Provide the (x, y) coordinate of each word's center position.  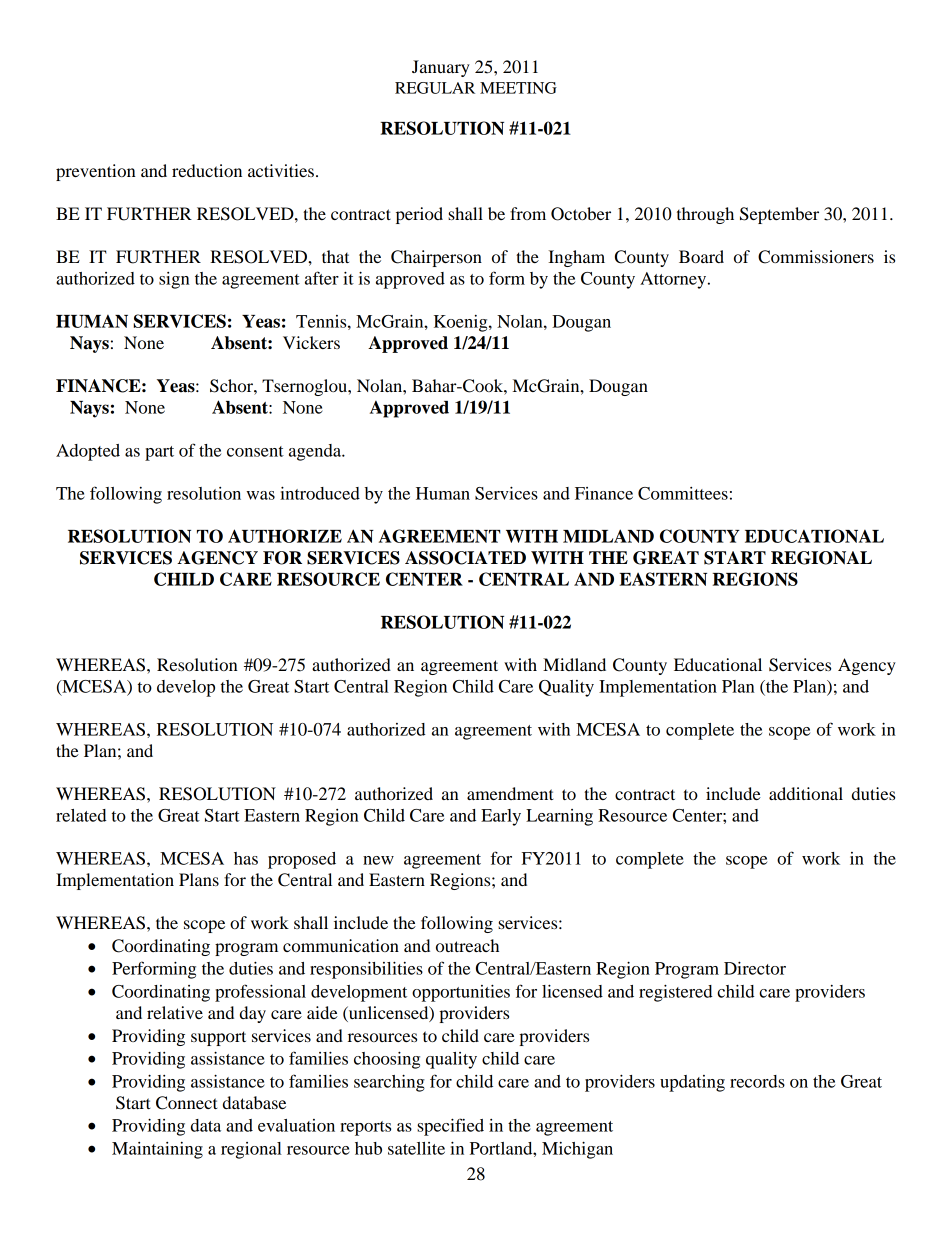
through (705, 215)
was (260, 495)
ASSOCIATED (465, 558)
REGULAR (435, 88)
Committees (683, 493)
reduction (207, 170)
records (757, 1081)
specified (450, 1127)
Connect (187, 1103)
